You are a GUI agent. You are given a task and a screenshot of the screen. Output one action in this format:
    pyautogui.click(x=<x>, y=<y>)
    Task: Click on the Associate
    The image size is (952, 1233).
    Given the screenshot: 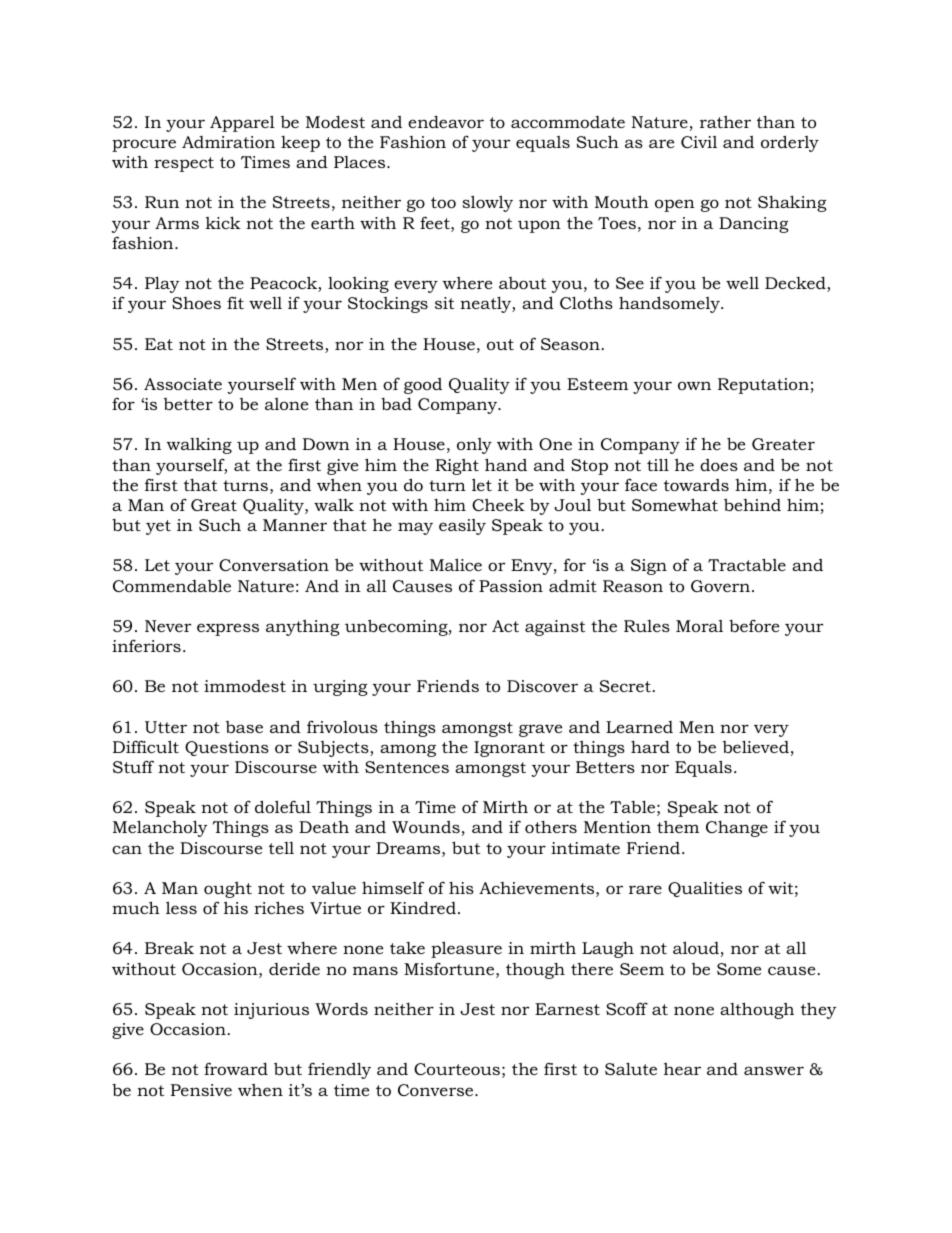 What is the action you would take?
    pyautogui.click(x=183, y=384)
